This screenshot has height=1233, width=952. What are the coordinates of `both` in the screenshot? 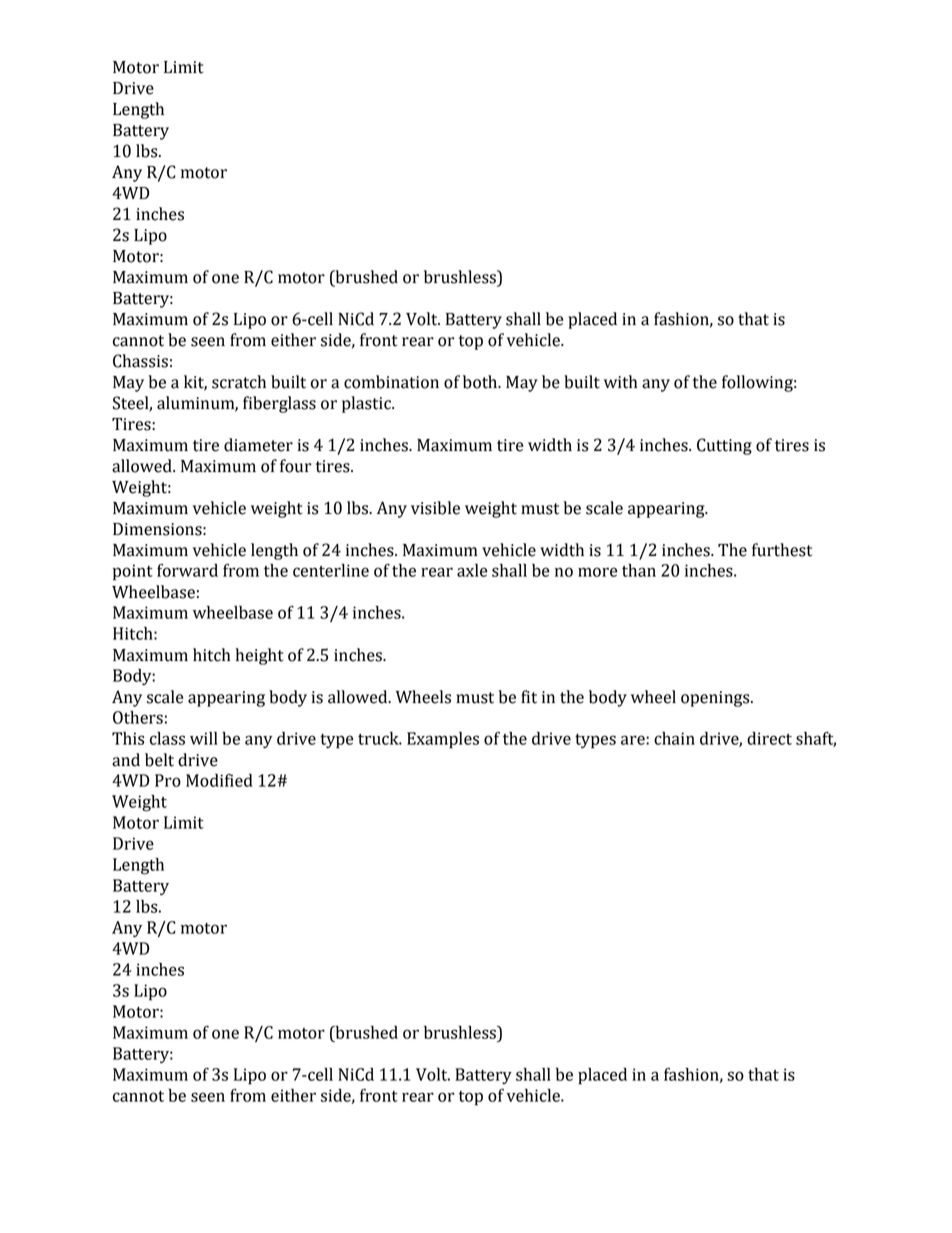 It's located at (481, 382).
